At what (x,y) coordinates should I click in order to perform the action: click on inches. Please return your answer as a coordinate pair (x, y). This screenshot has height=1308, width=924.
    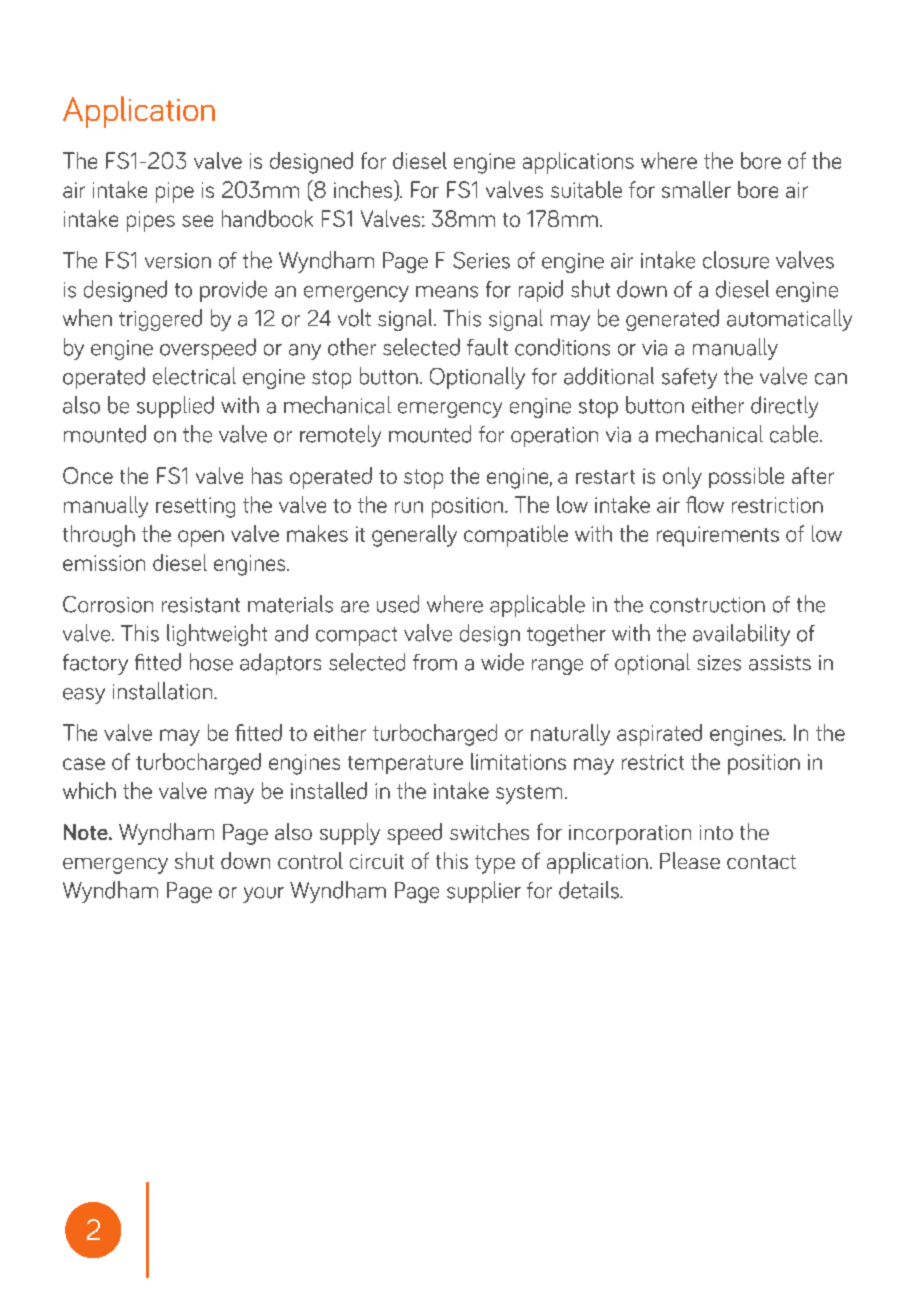
    Looking at the image, I should click on (364, 190).
